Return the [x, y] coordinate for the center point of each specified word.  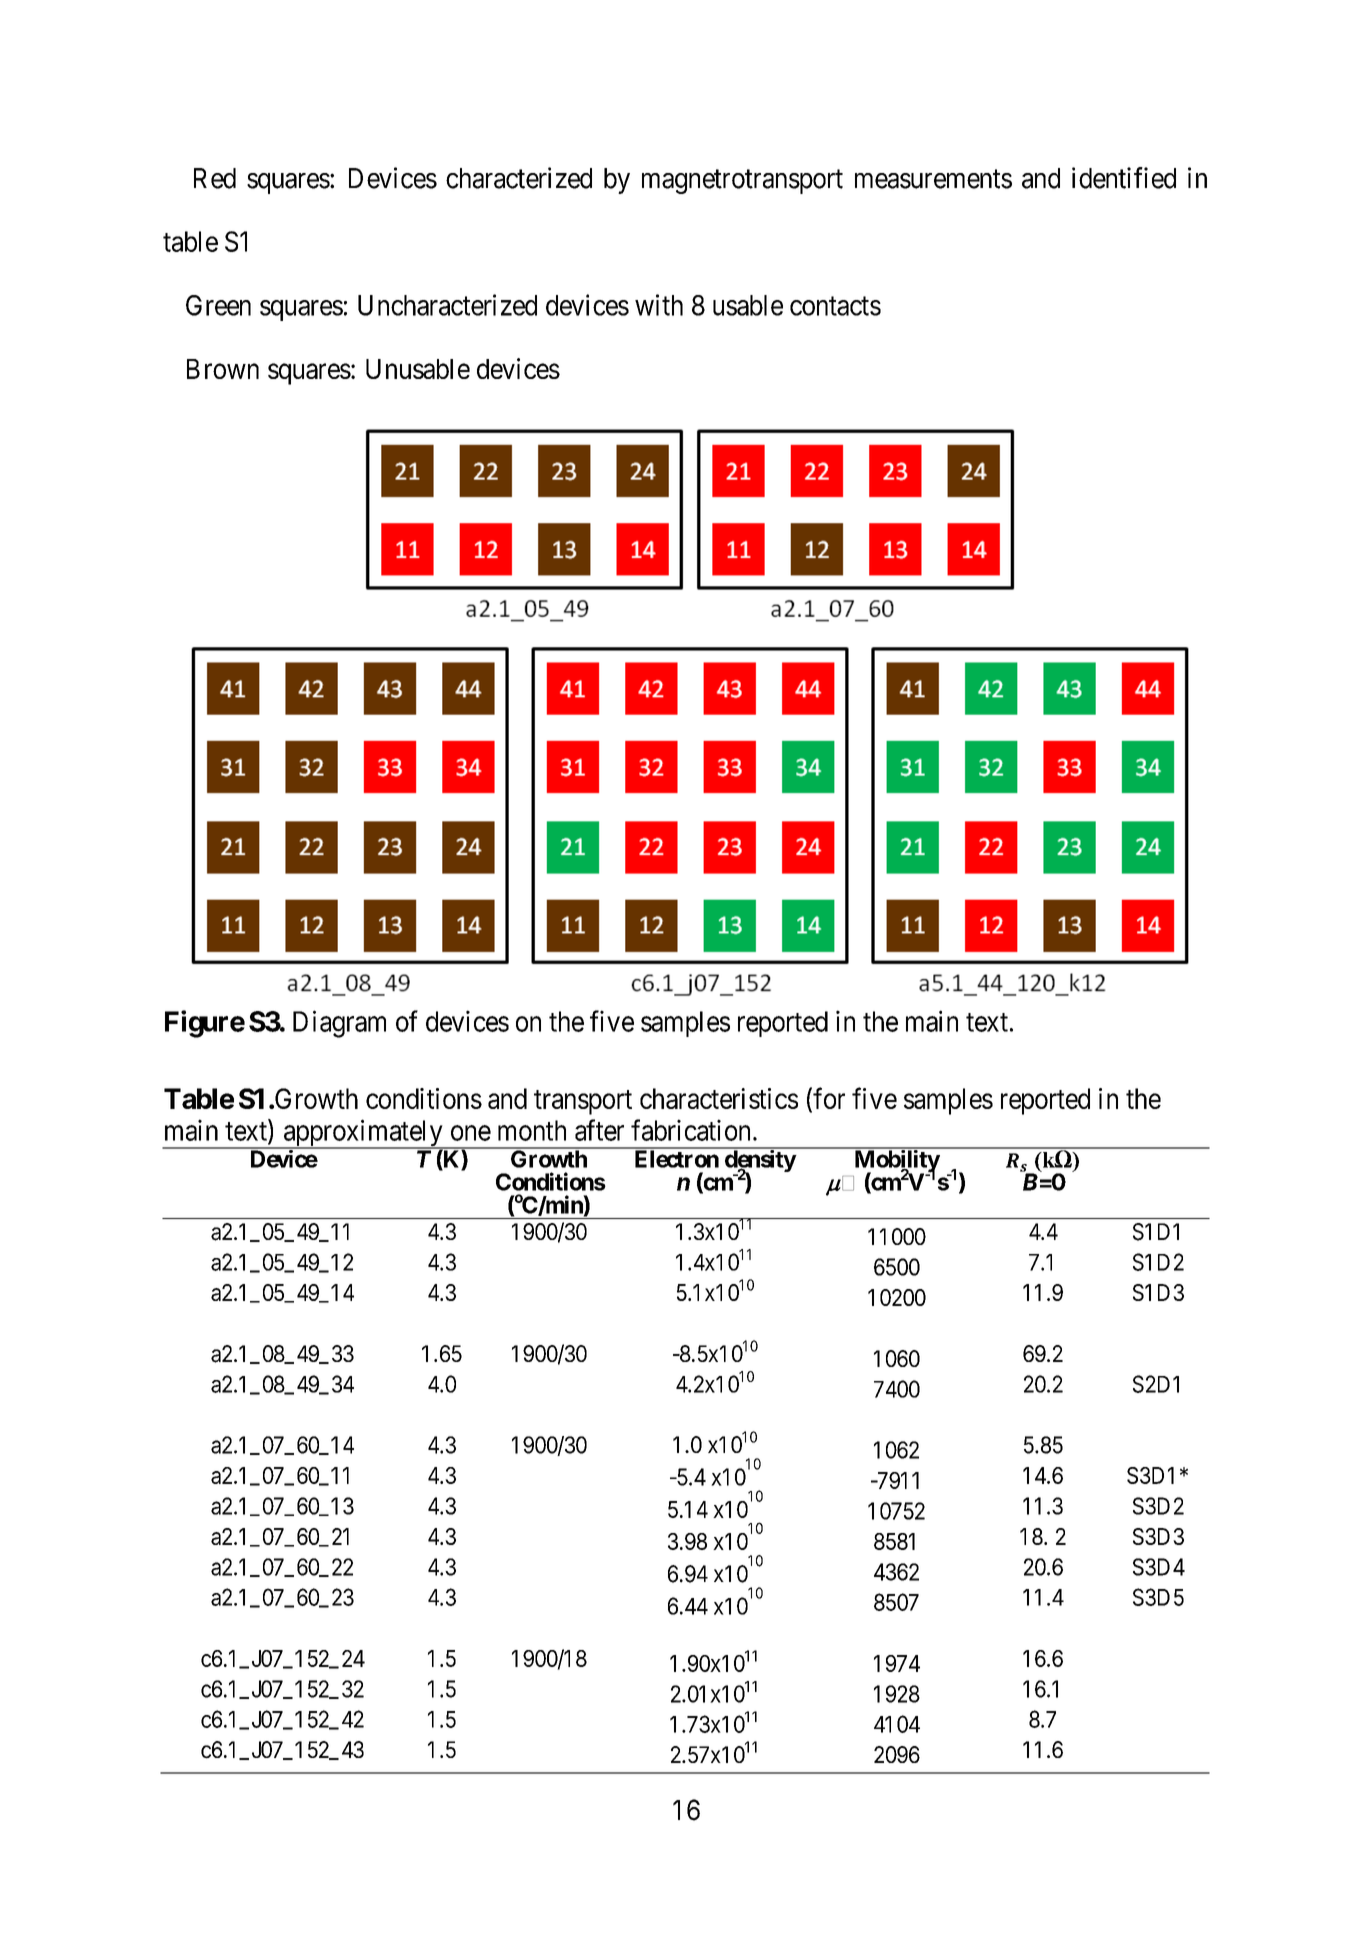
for [829, 1098]
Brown [223, 369]
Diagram [339, 1024]
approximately [363, 1134]
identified [1124, 178]
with [659, 305]
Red [215, 178]
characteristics [719, 1098]
